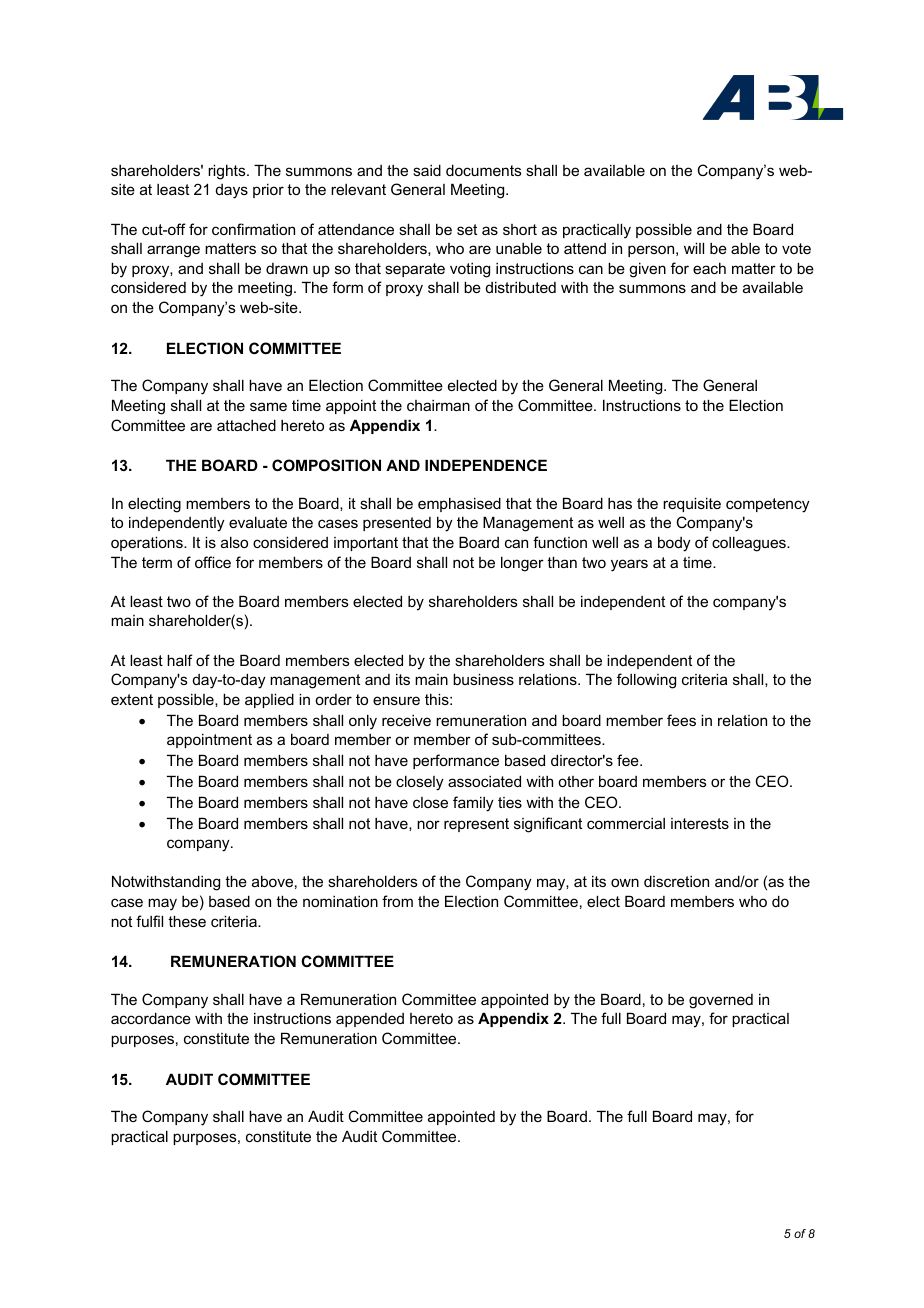  Describe the element at coordinates (694, 248) in the document. I see `will` at that location.
